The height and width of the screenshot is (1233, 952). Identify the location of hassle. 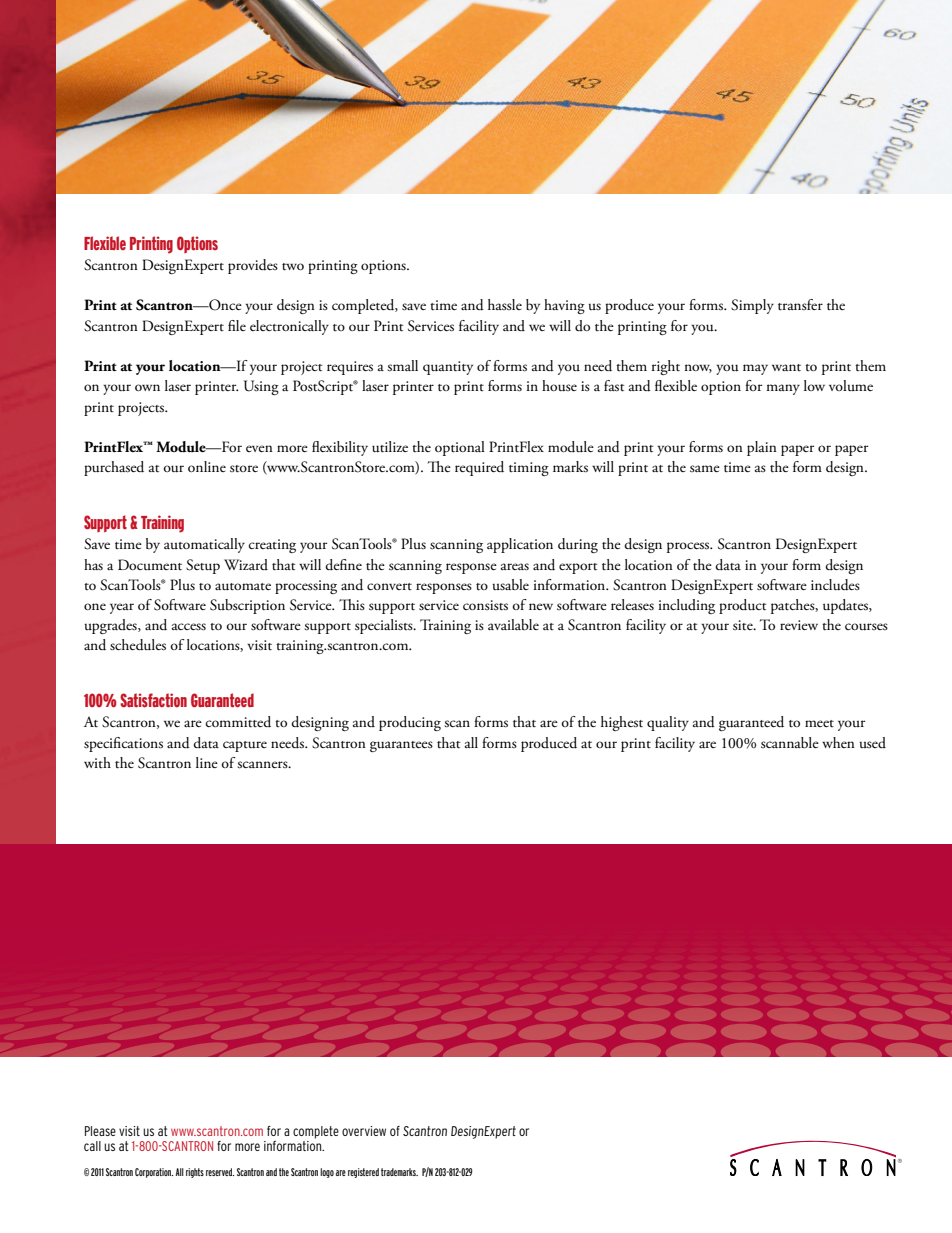
(505, 304).
